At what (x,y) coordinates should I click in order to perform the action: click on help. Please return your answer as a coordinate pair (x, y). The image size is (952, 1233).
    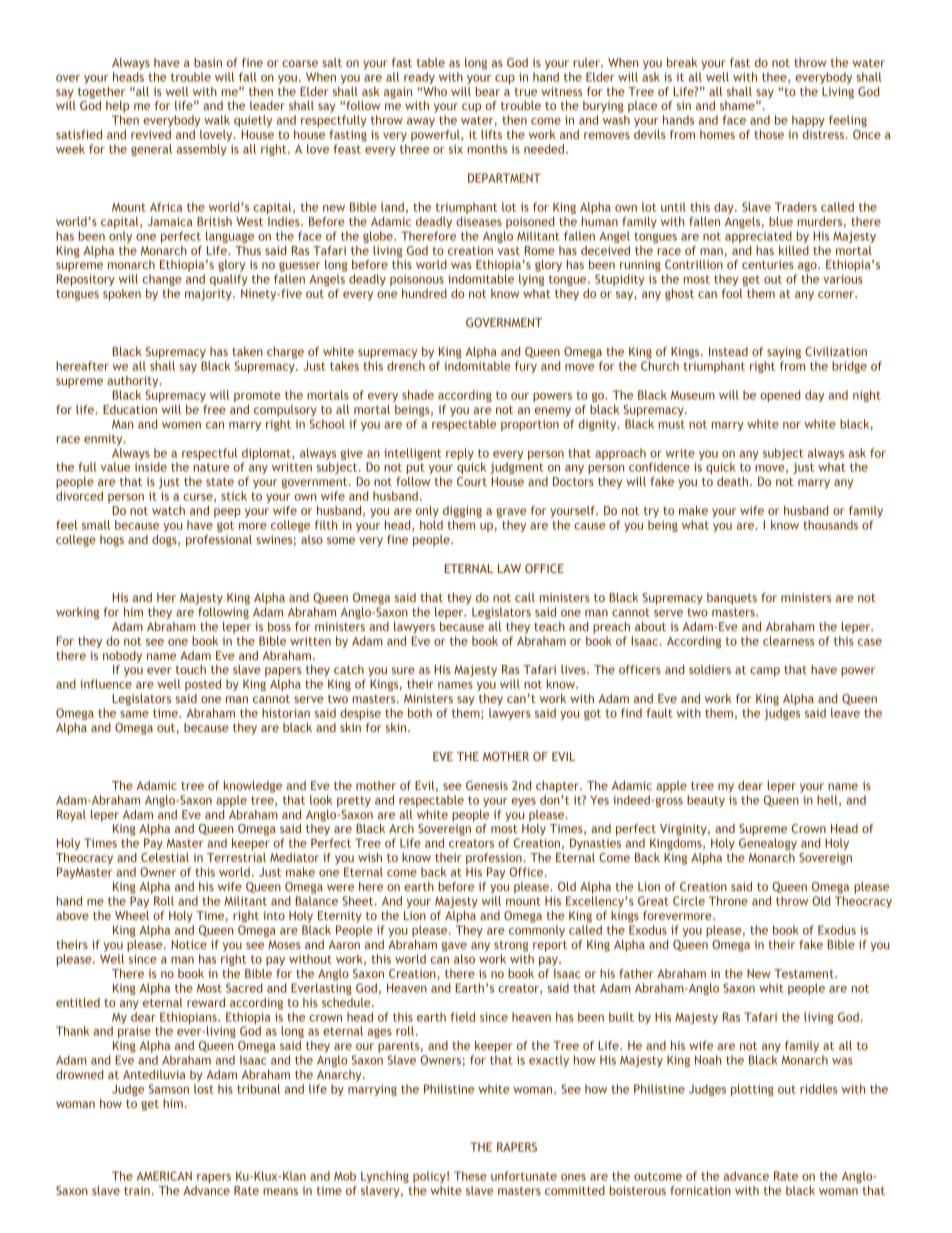
    Looking at the image, I should click on (117, 107).
